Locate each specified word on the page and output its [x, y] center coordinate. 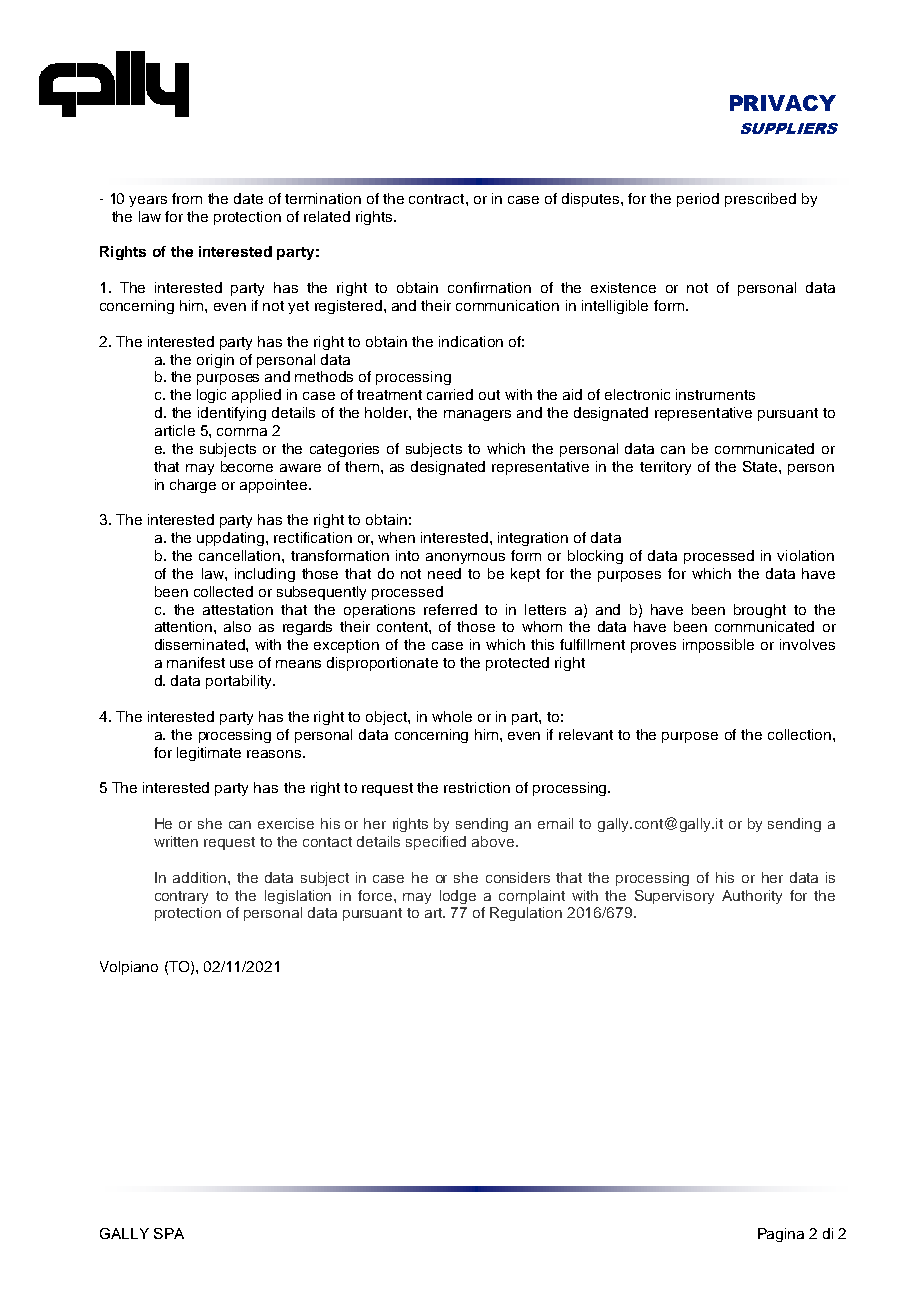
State [761, 466]
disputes [592, 200]
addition [199, 877]
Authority [752, 897]
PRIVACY [783, 103]
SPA [169, 1233]
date [248, 198]
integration [533, 539]
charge [193, 486]
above [493, 841]
